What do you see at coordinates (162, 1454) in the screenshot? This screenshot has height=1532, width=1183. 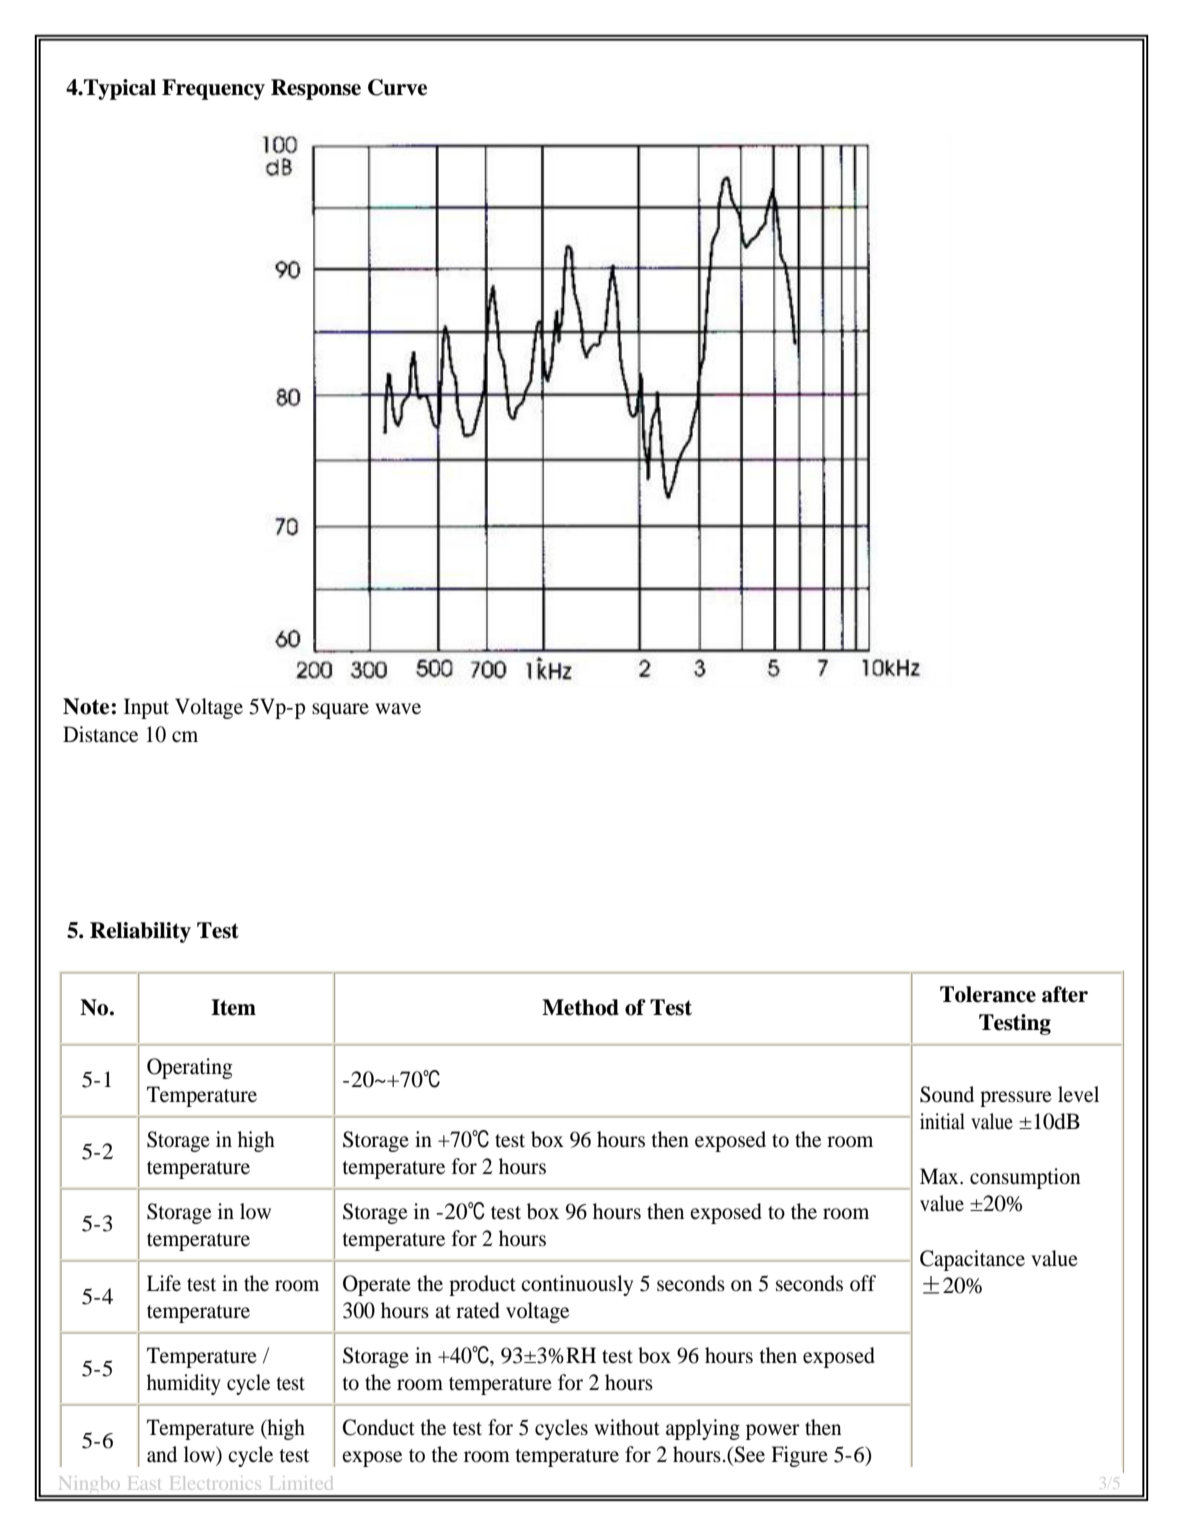 I see `and` at bounding box center [162, 1454].
